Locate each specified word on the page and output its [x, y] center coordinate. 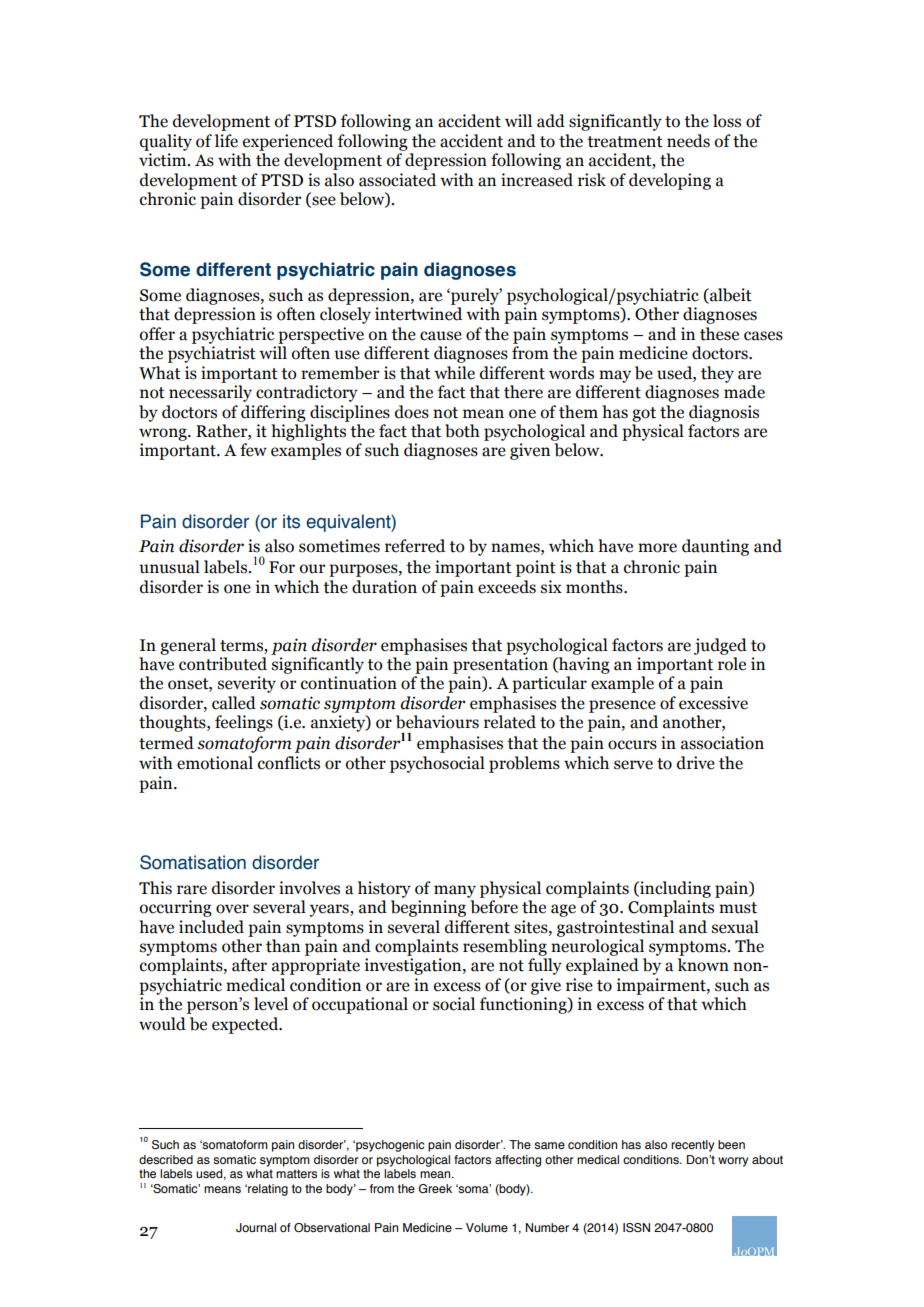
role [732, 664]
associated [397, 180]
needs [688, 141]
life [226, 141]
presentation [500, 665]
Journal [256, 1227]
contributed [223, 664]
